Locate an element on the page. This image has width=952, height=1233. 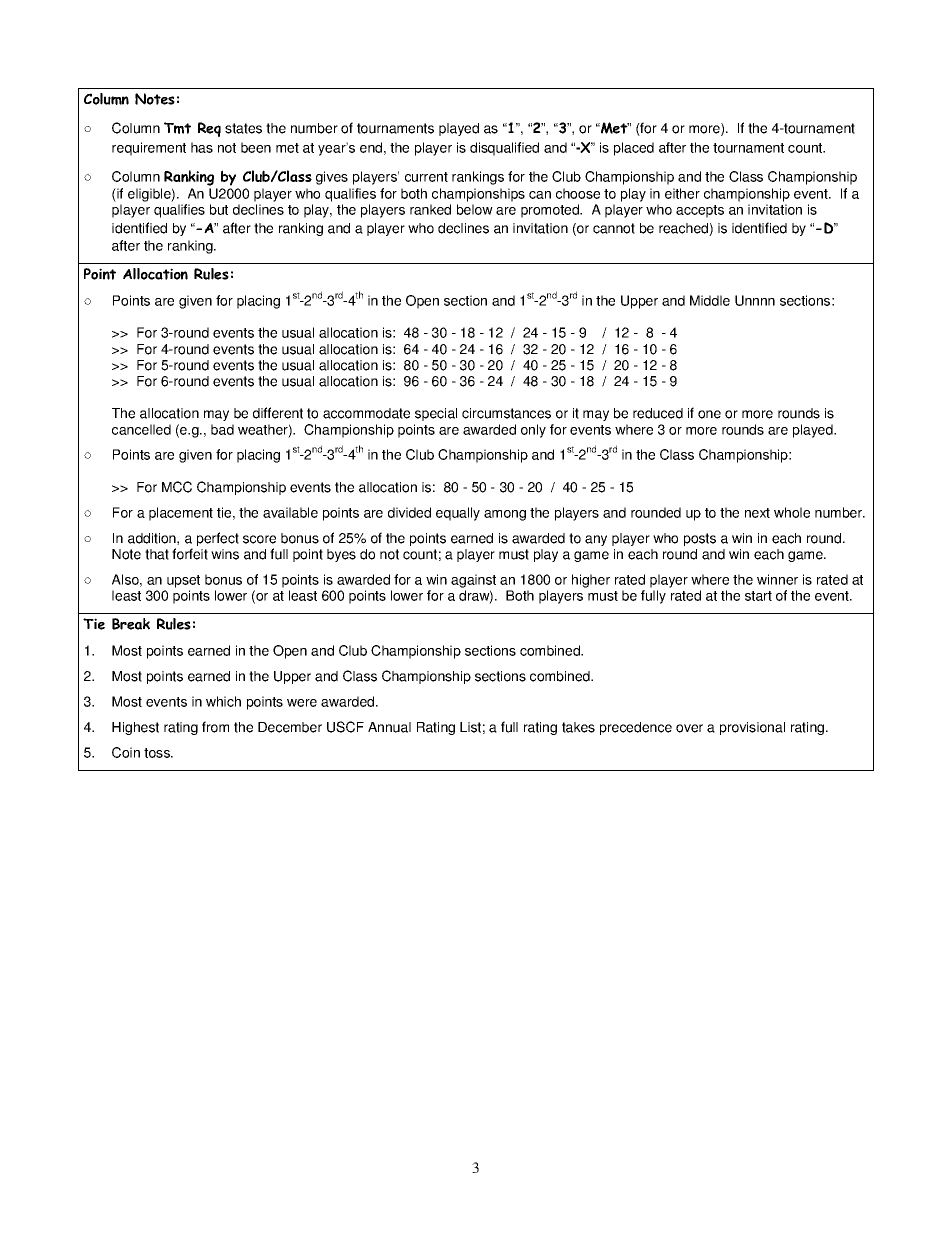
placed is located at coordinates (634, 149).
